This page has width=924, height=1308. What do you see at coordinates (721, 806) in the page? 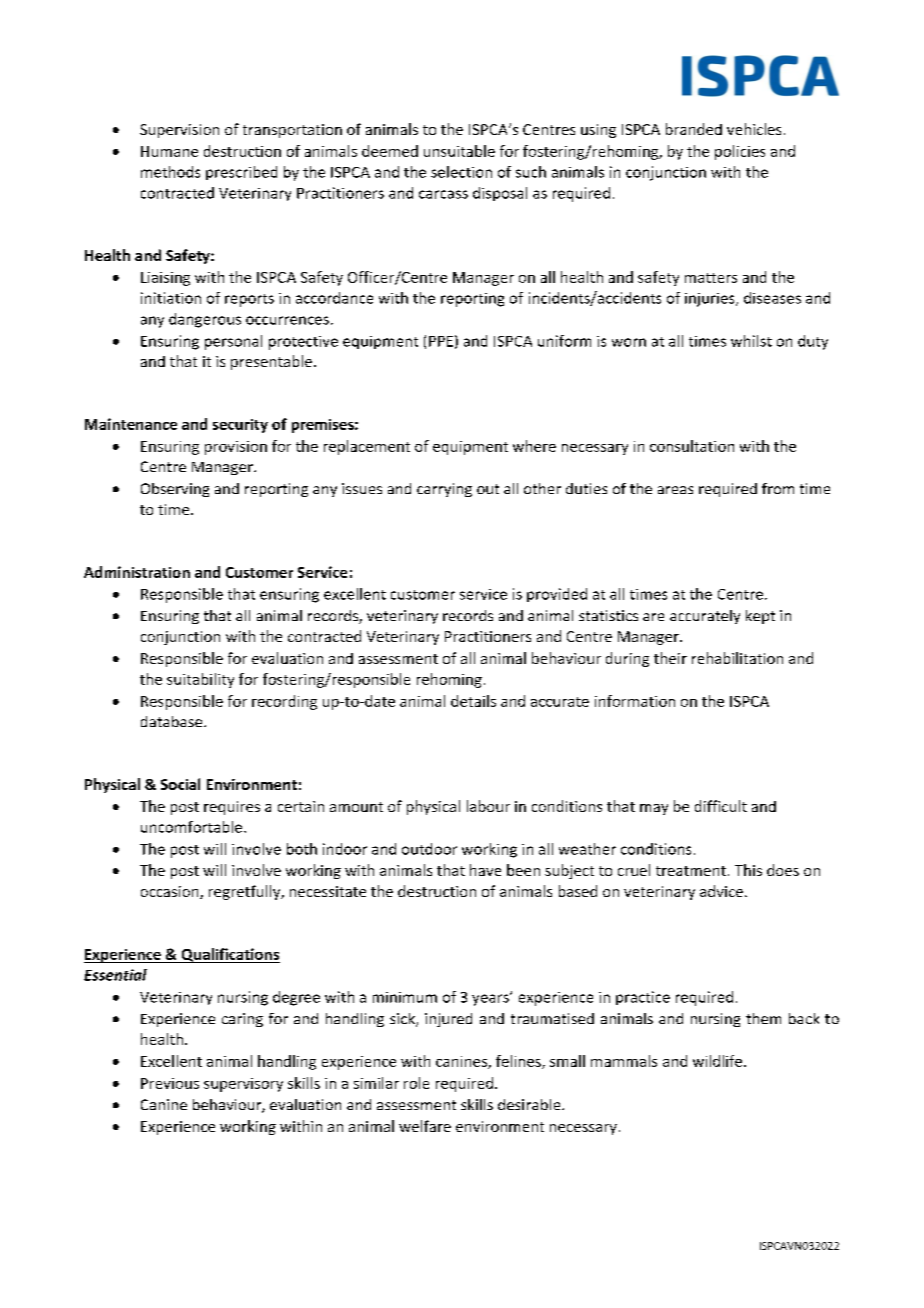
I see `difficult` at bounding box center [721, 806].
